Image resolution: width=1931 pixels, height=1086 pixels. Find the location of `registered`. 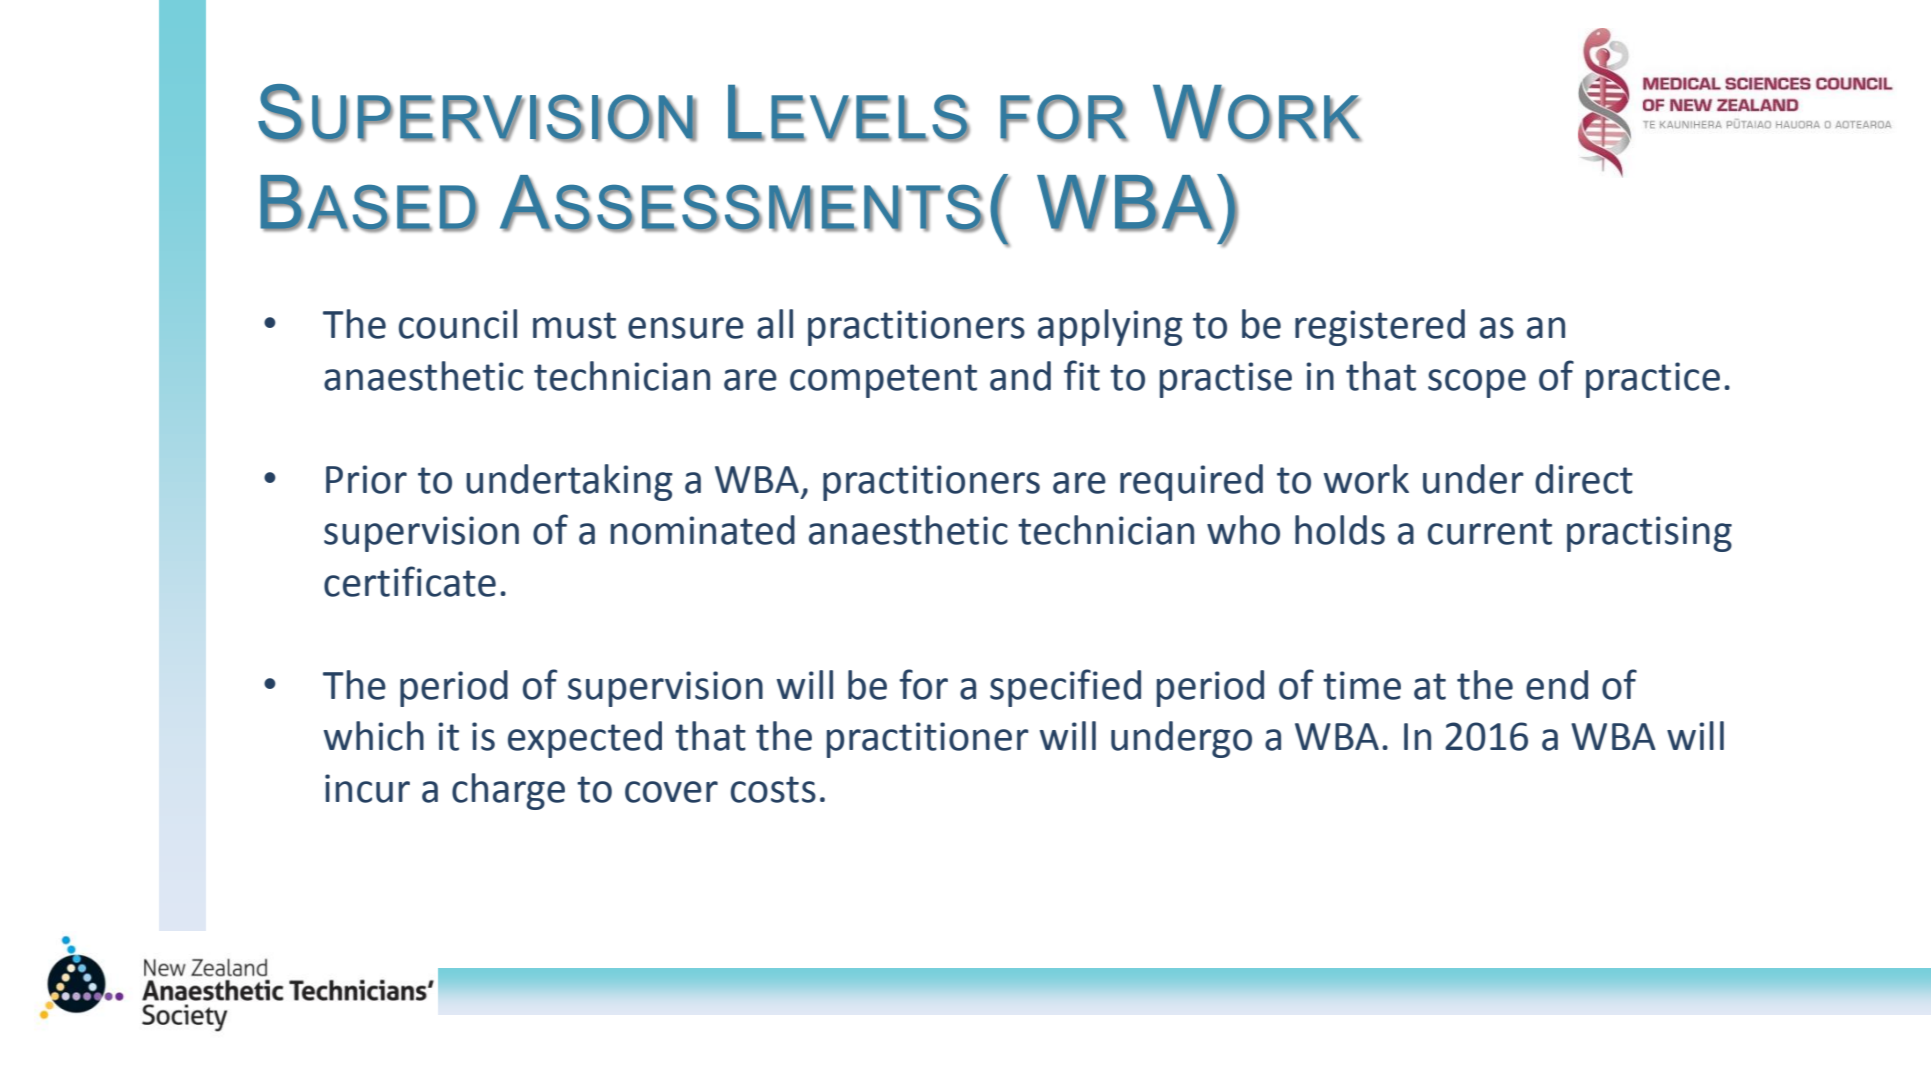

registered is located at coordinates (1380, 327).
